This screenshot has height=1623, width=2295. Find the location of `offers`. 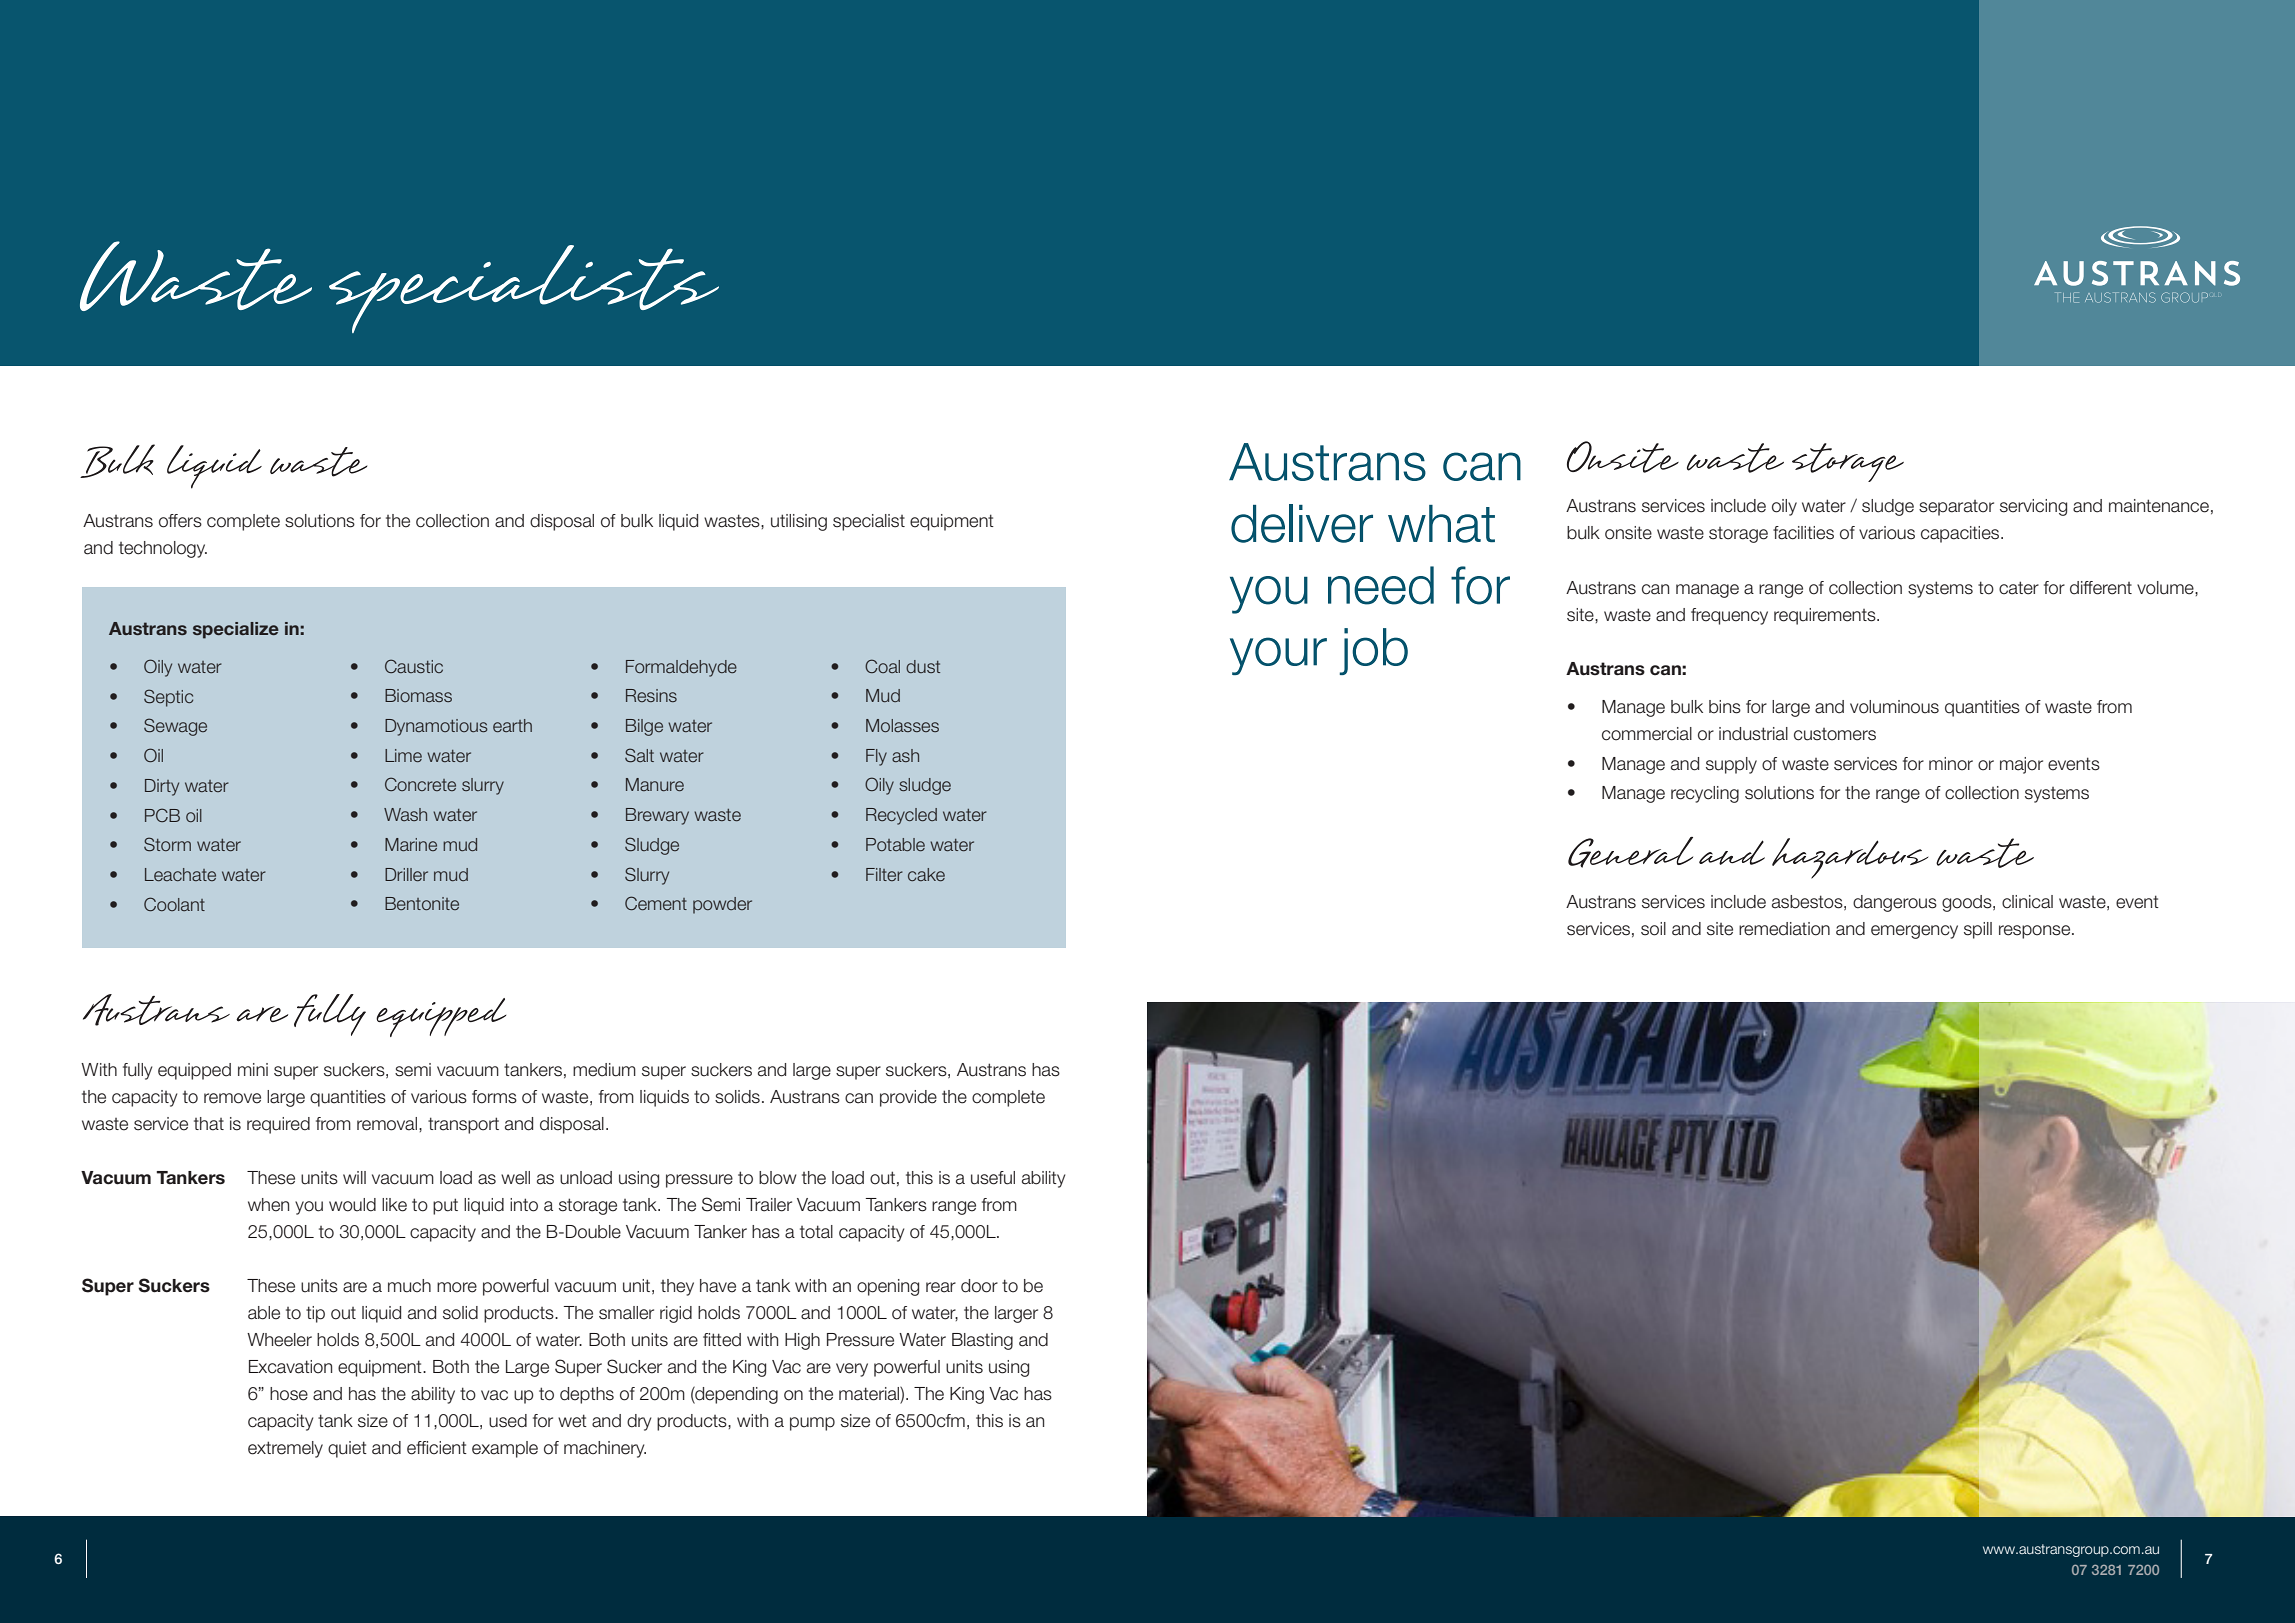

offers is located at coordinates (180, 521).
